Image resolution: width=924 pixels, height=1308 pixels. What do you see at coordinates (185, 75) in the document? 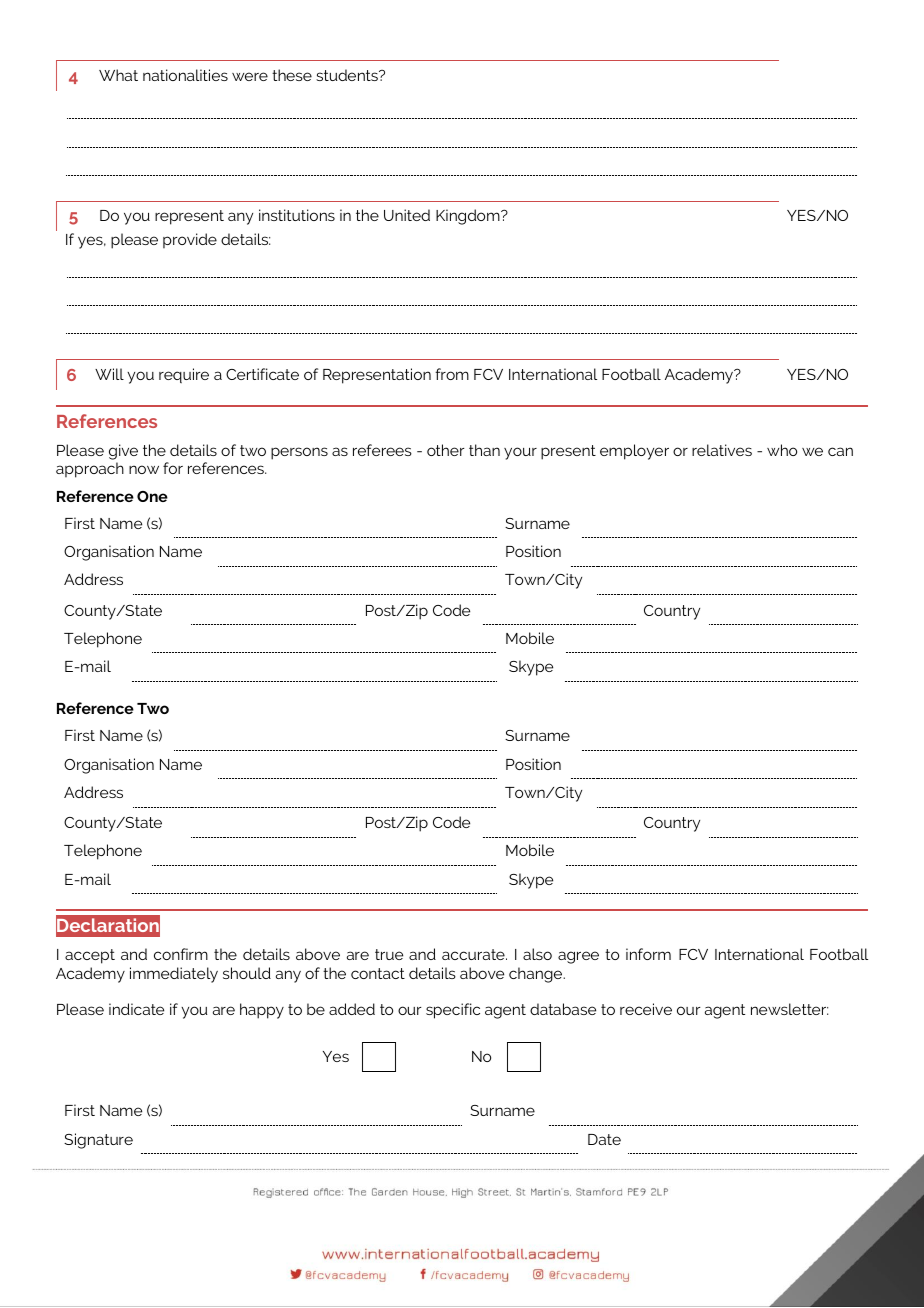
I see `nationalities` at bounding box center [185, 75].
